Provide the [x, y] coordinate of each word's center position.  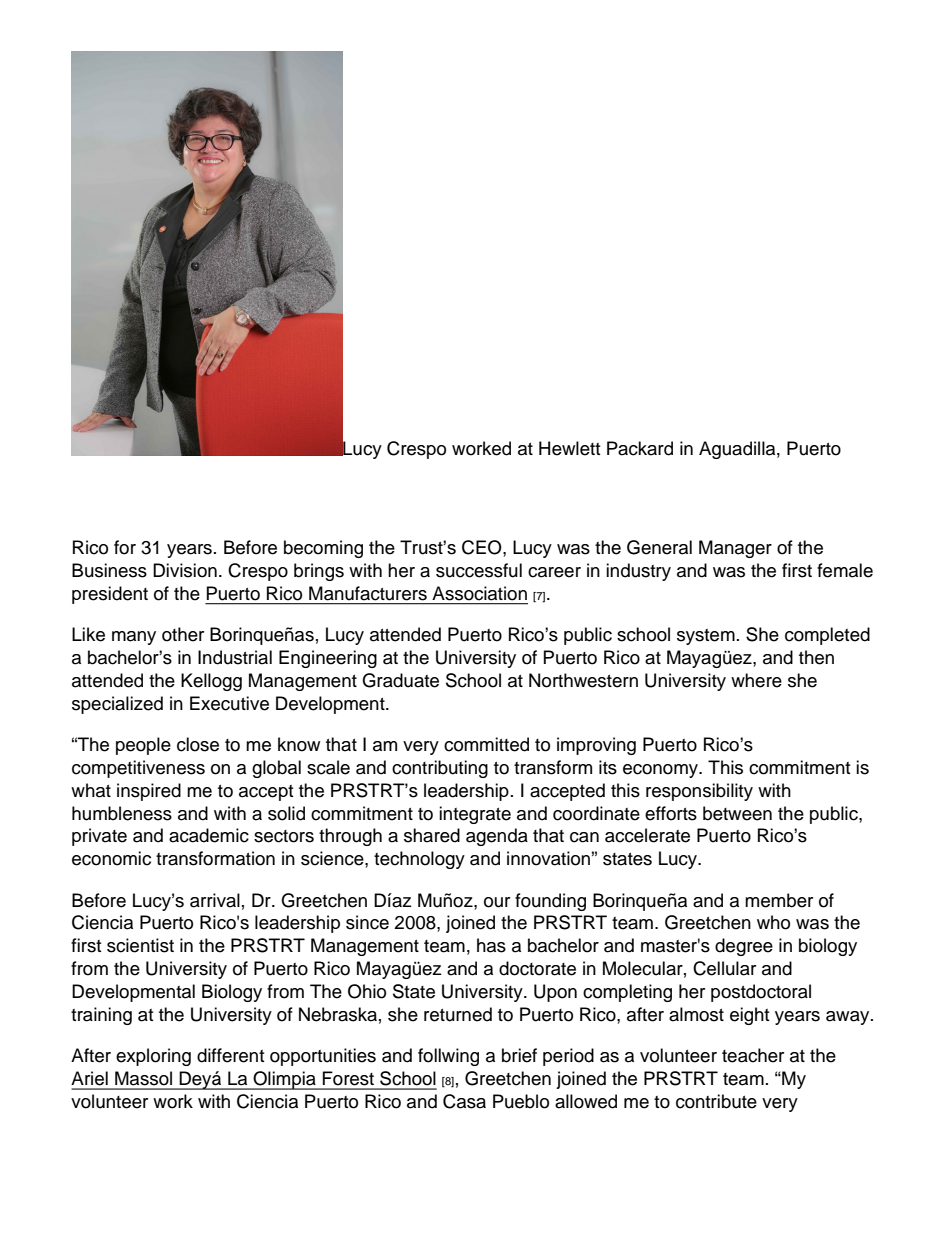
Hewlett [569, 448]
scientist [140, 945]
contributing [440, 769]
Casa [464, 1101]
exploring [153, 1057]
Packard [640, 448]
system [706, 637]
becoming [323, 549]
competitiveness [138, 769]
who [773, 922]
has [491, 945]
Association [479, 593]
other [183, 634]
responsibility [699, 792]
